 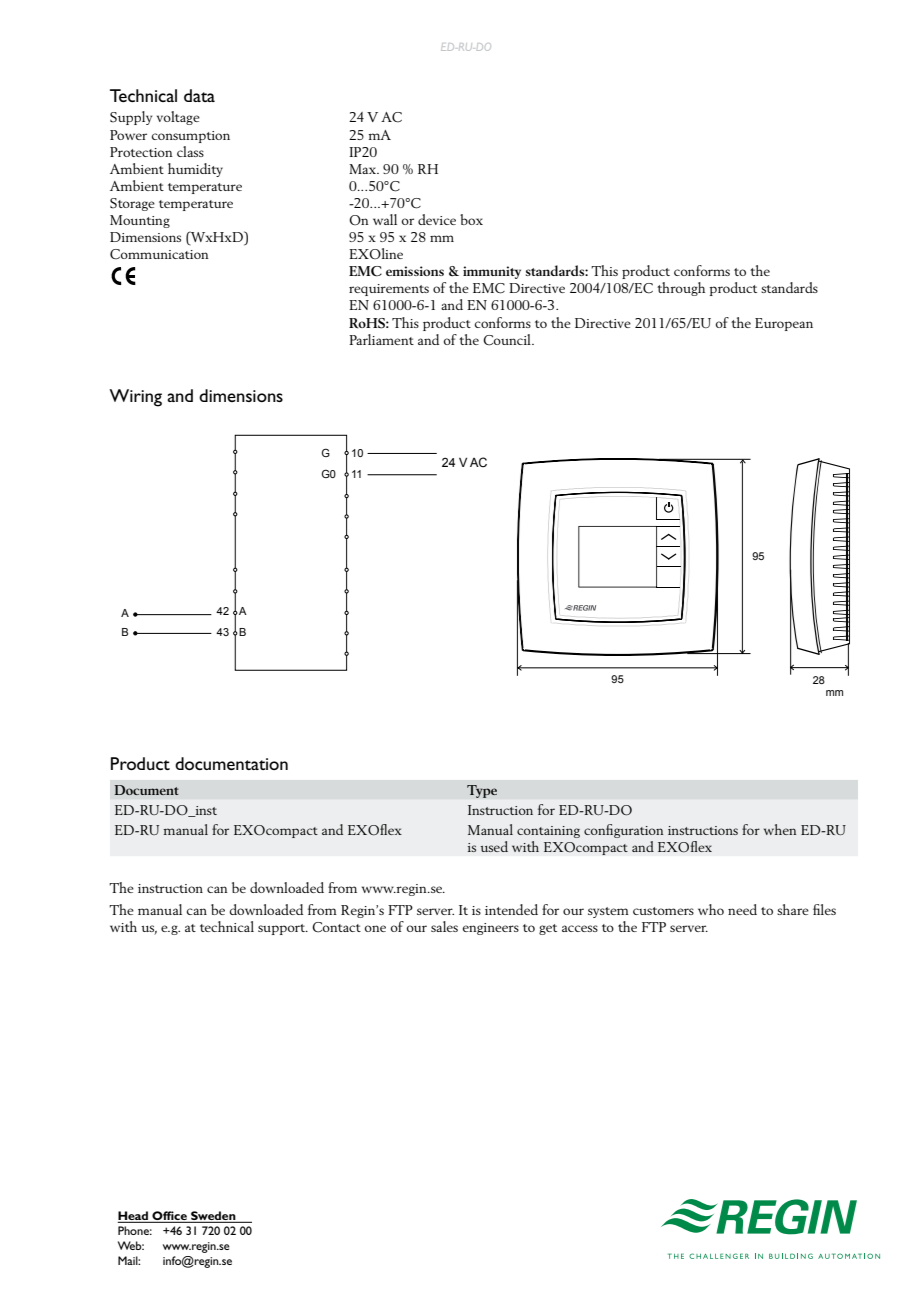 What do you see at coordinates (213, 1217) in the image?
I see `Sweden` at bounding box center [213, 1217].
